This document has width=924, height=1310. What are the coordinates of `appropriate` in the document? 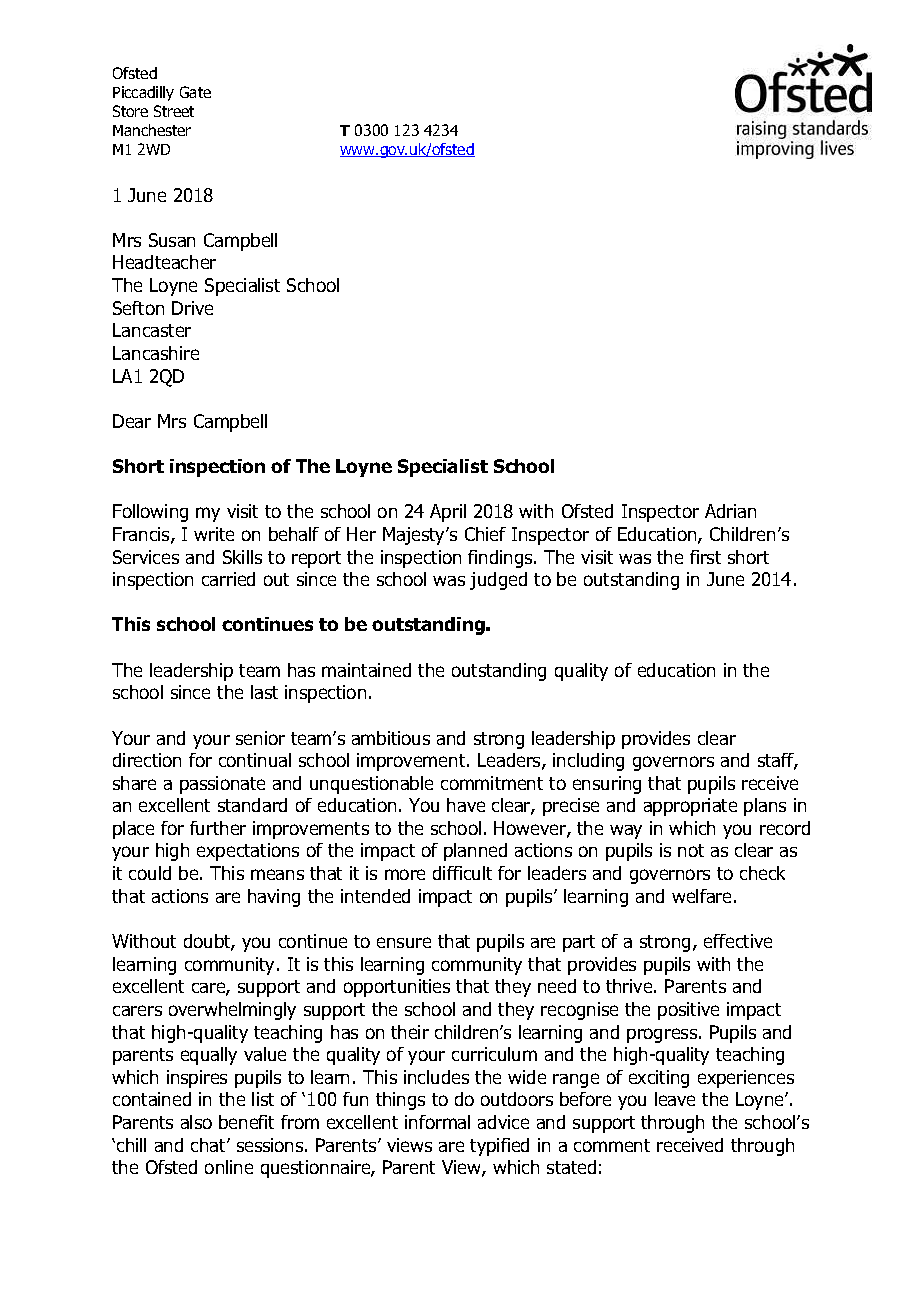 It's located at (690, 807).
